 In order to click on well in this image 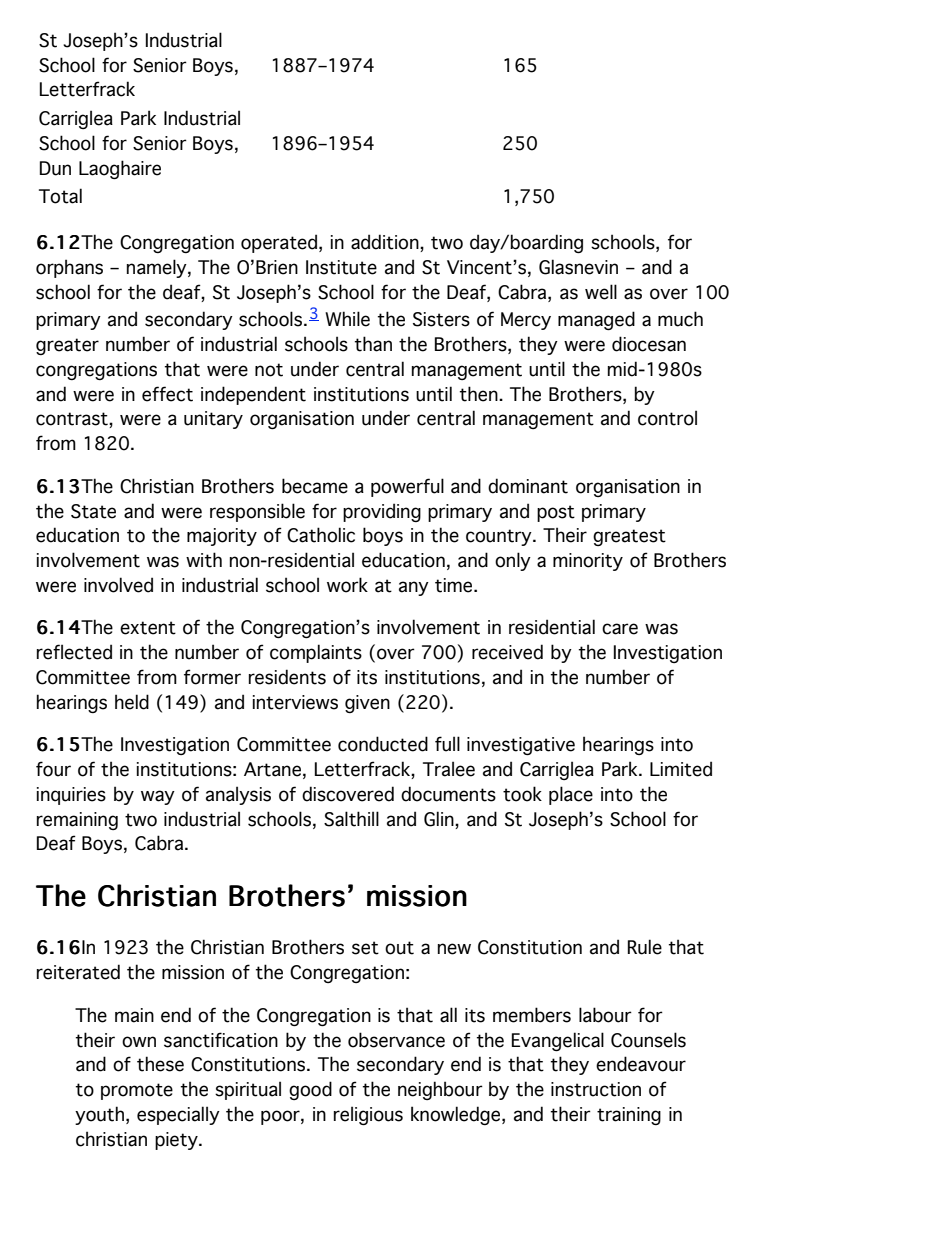, I will do `click(601, 292)`.
